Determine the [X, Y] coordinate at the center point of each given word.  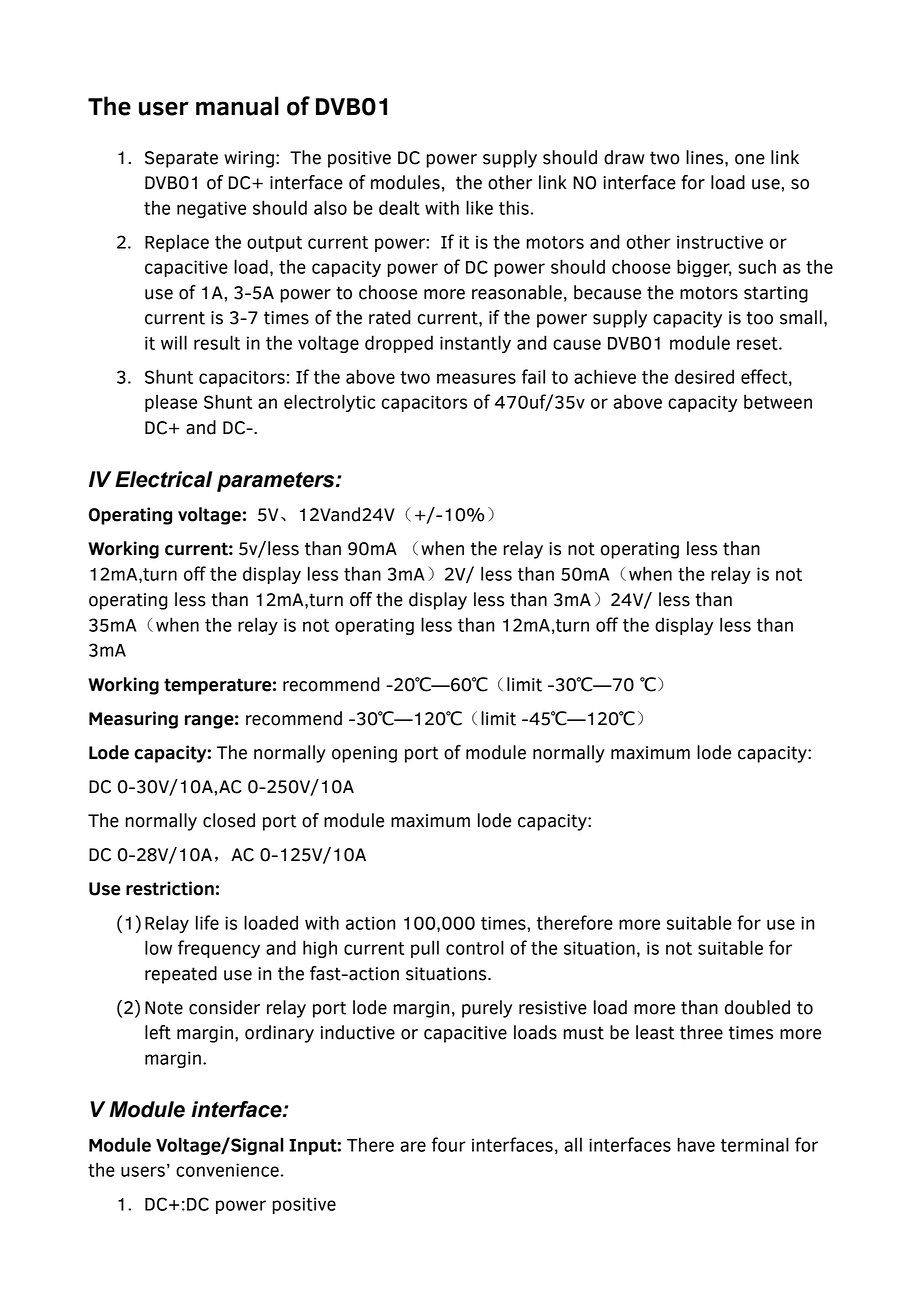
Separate [181, 159]
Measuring [133, 720]
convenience [227, 1170]
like [479, 207]
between [778, 401]
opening [364, 754]
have [696, 1144]
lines [706, 157]
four [449, 1144]
